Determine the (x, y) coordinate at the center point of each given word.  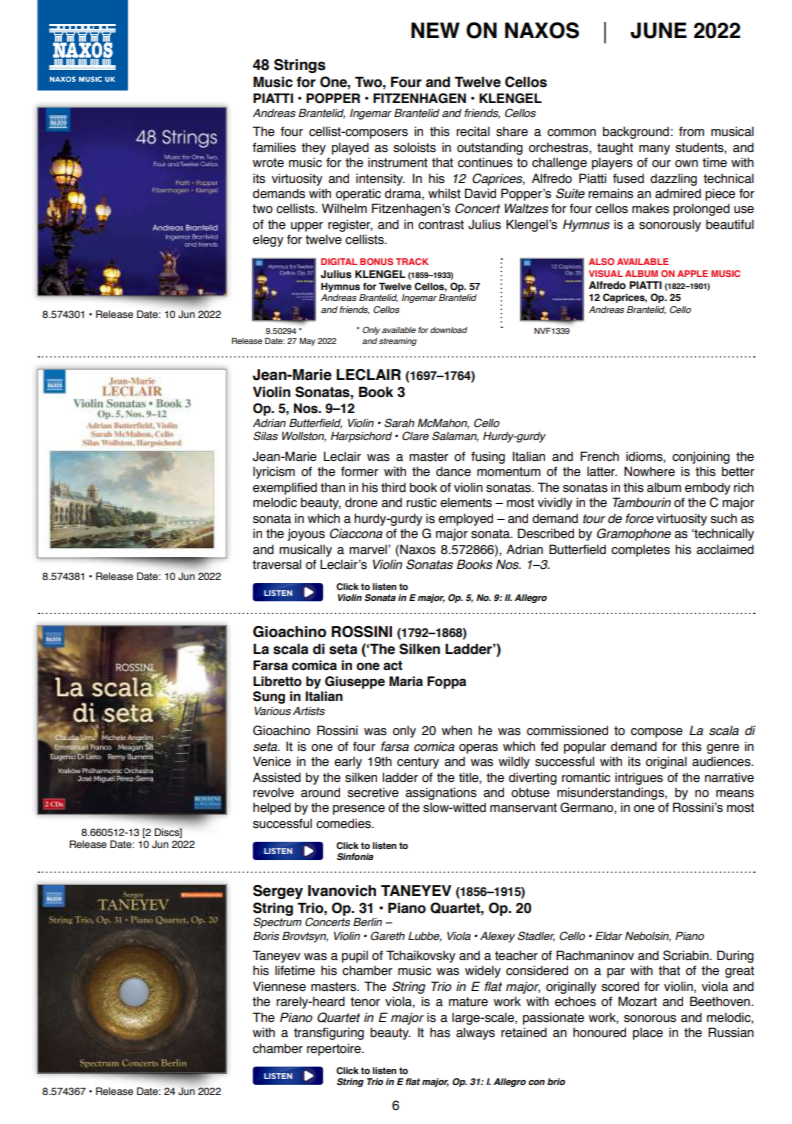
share (512, 131)
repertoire (335, 1049)
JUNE (658, 30)
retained (524, 1032)
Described (546, 533)
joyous (306, 534)
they (313, 148)
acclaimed (725, 549)
